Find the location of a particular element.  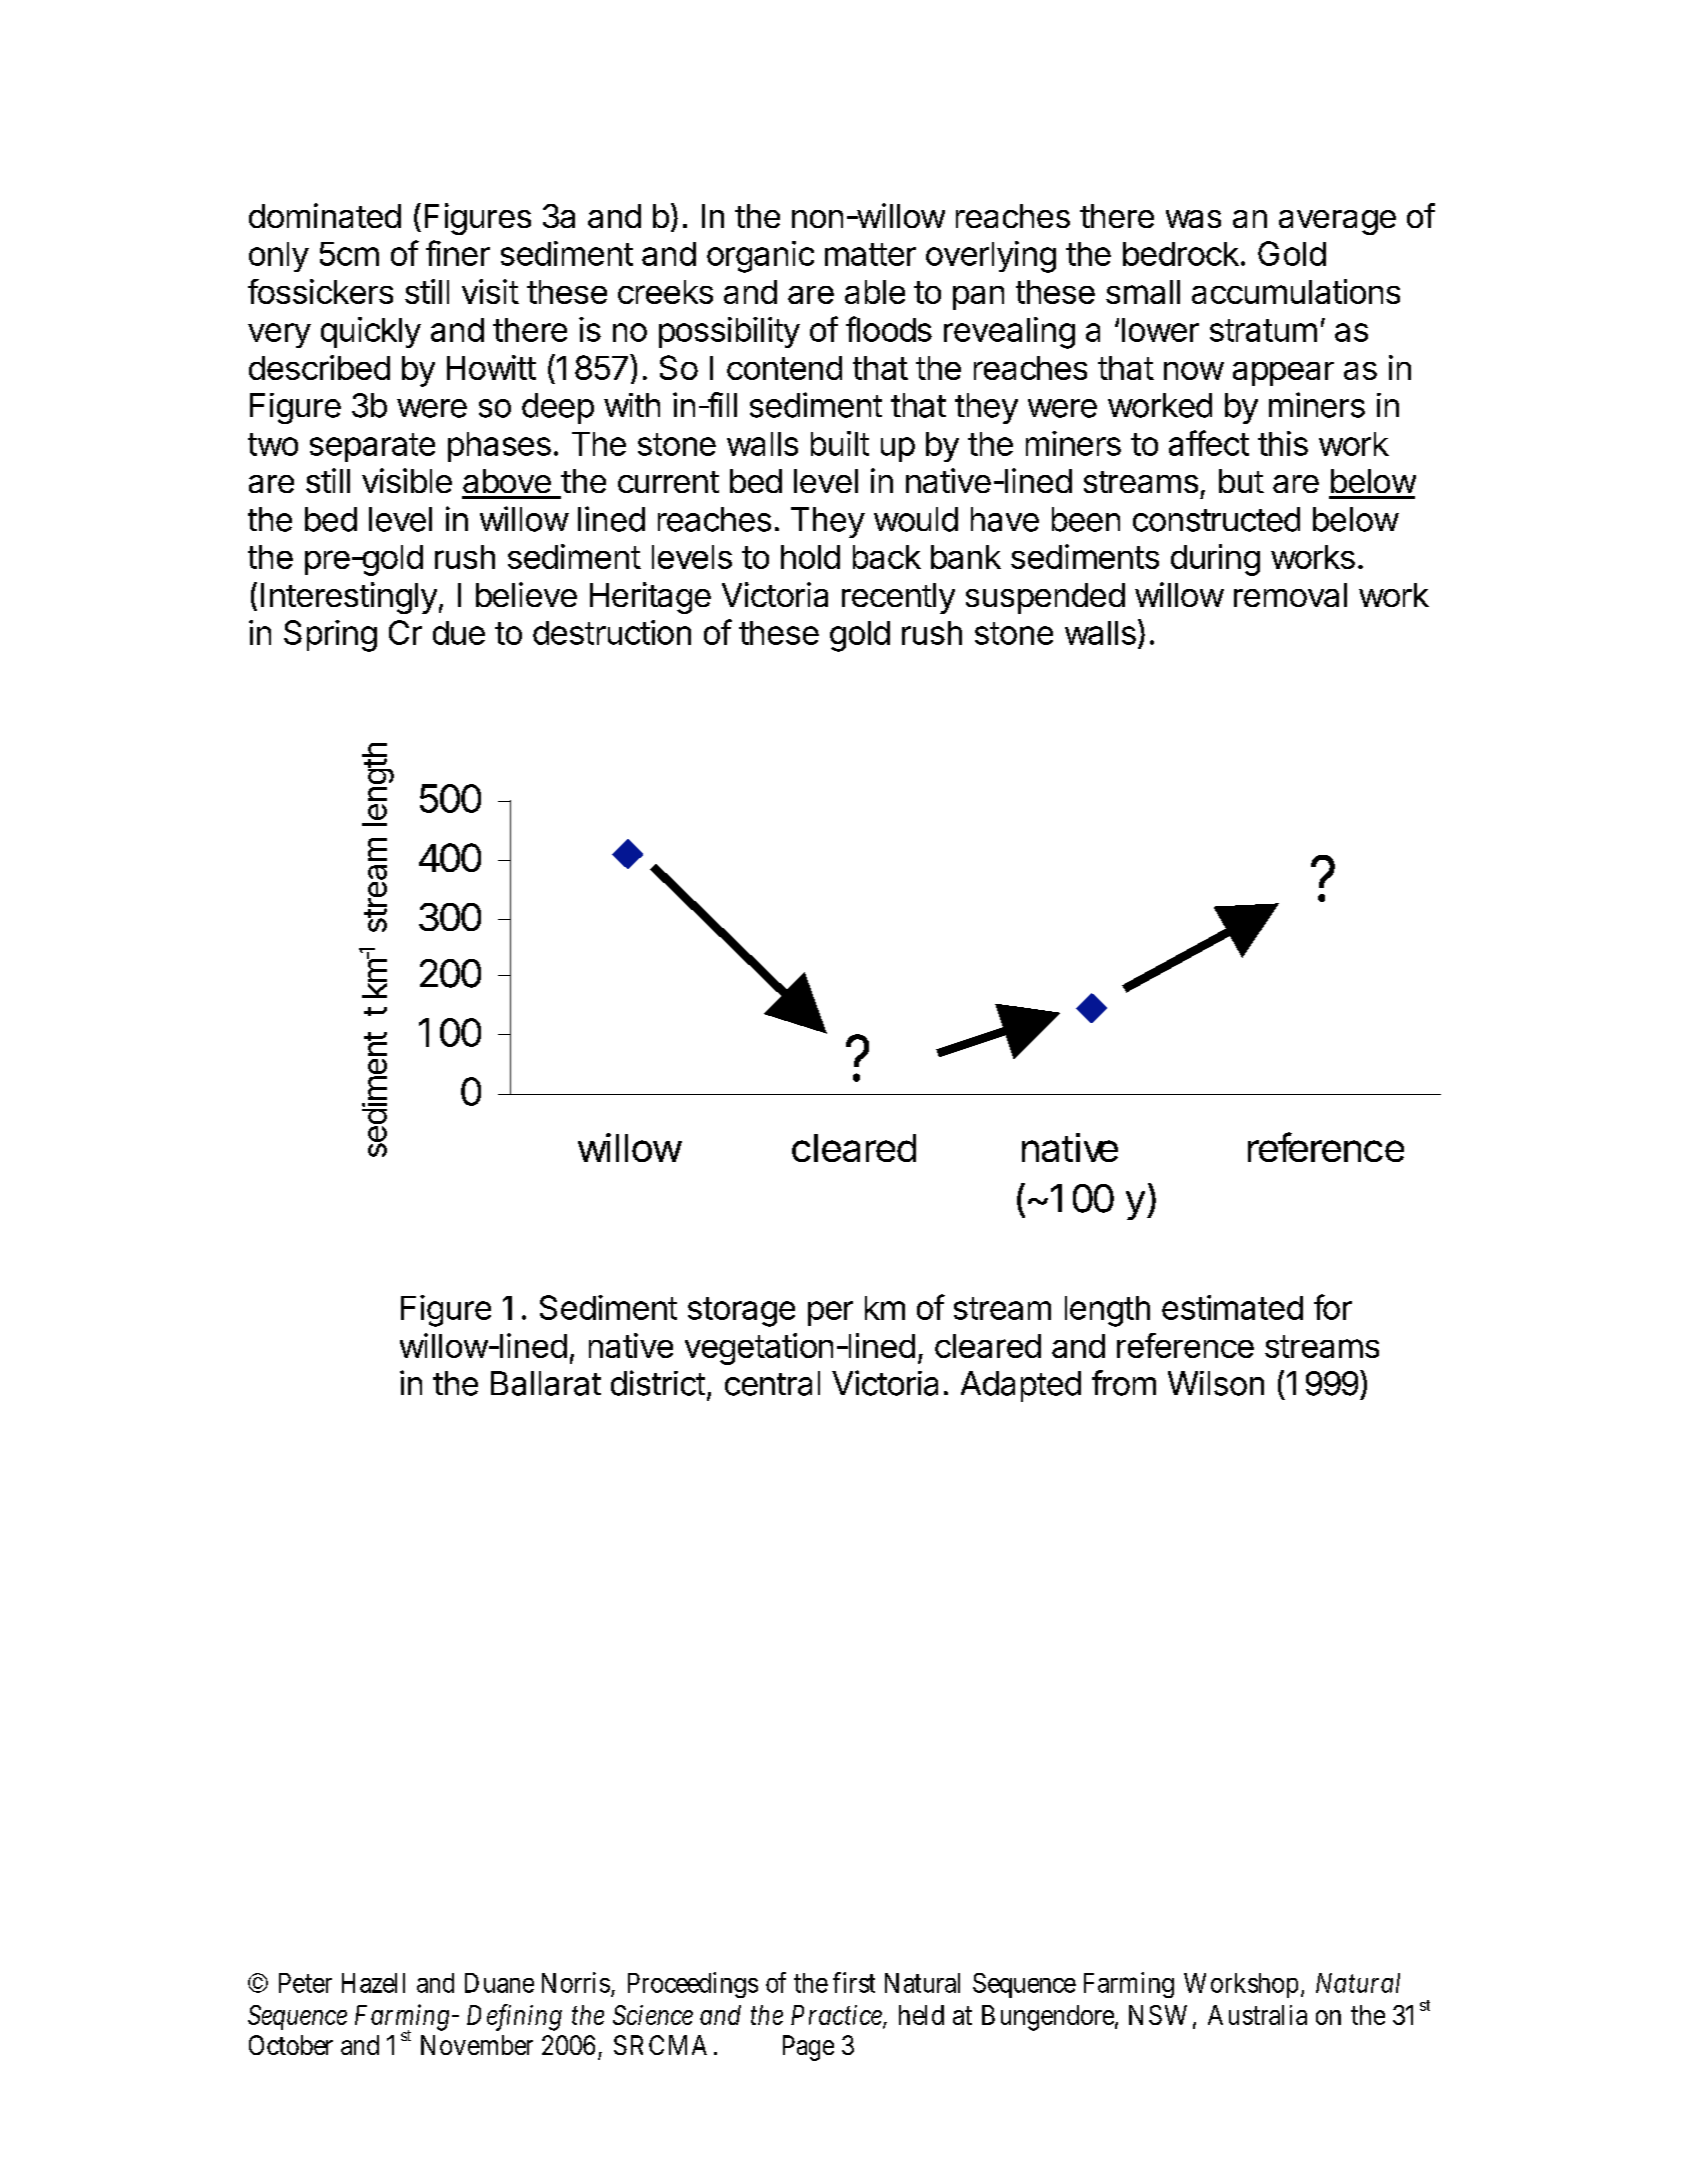

finer is located at coordinates (458, 253).
